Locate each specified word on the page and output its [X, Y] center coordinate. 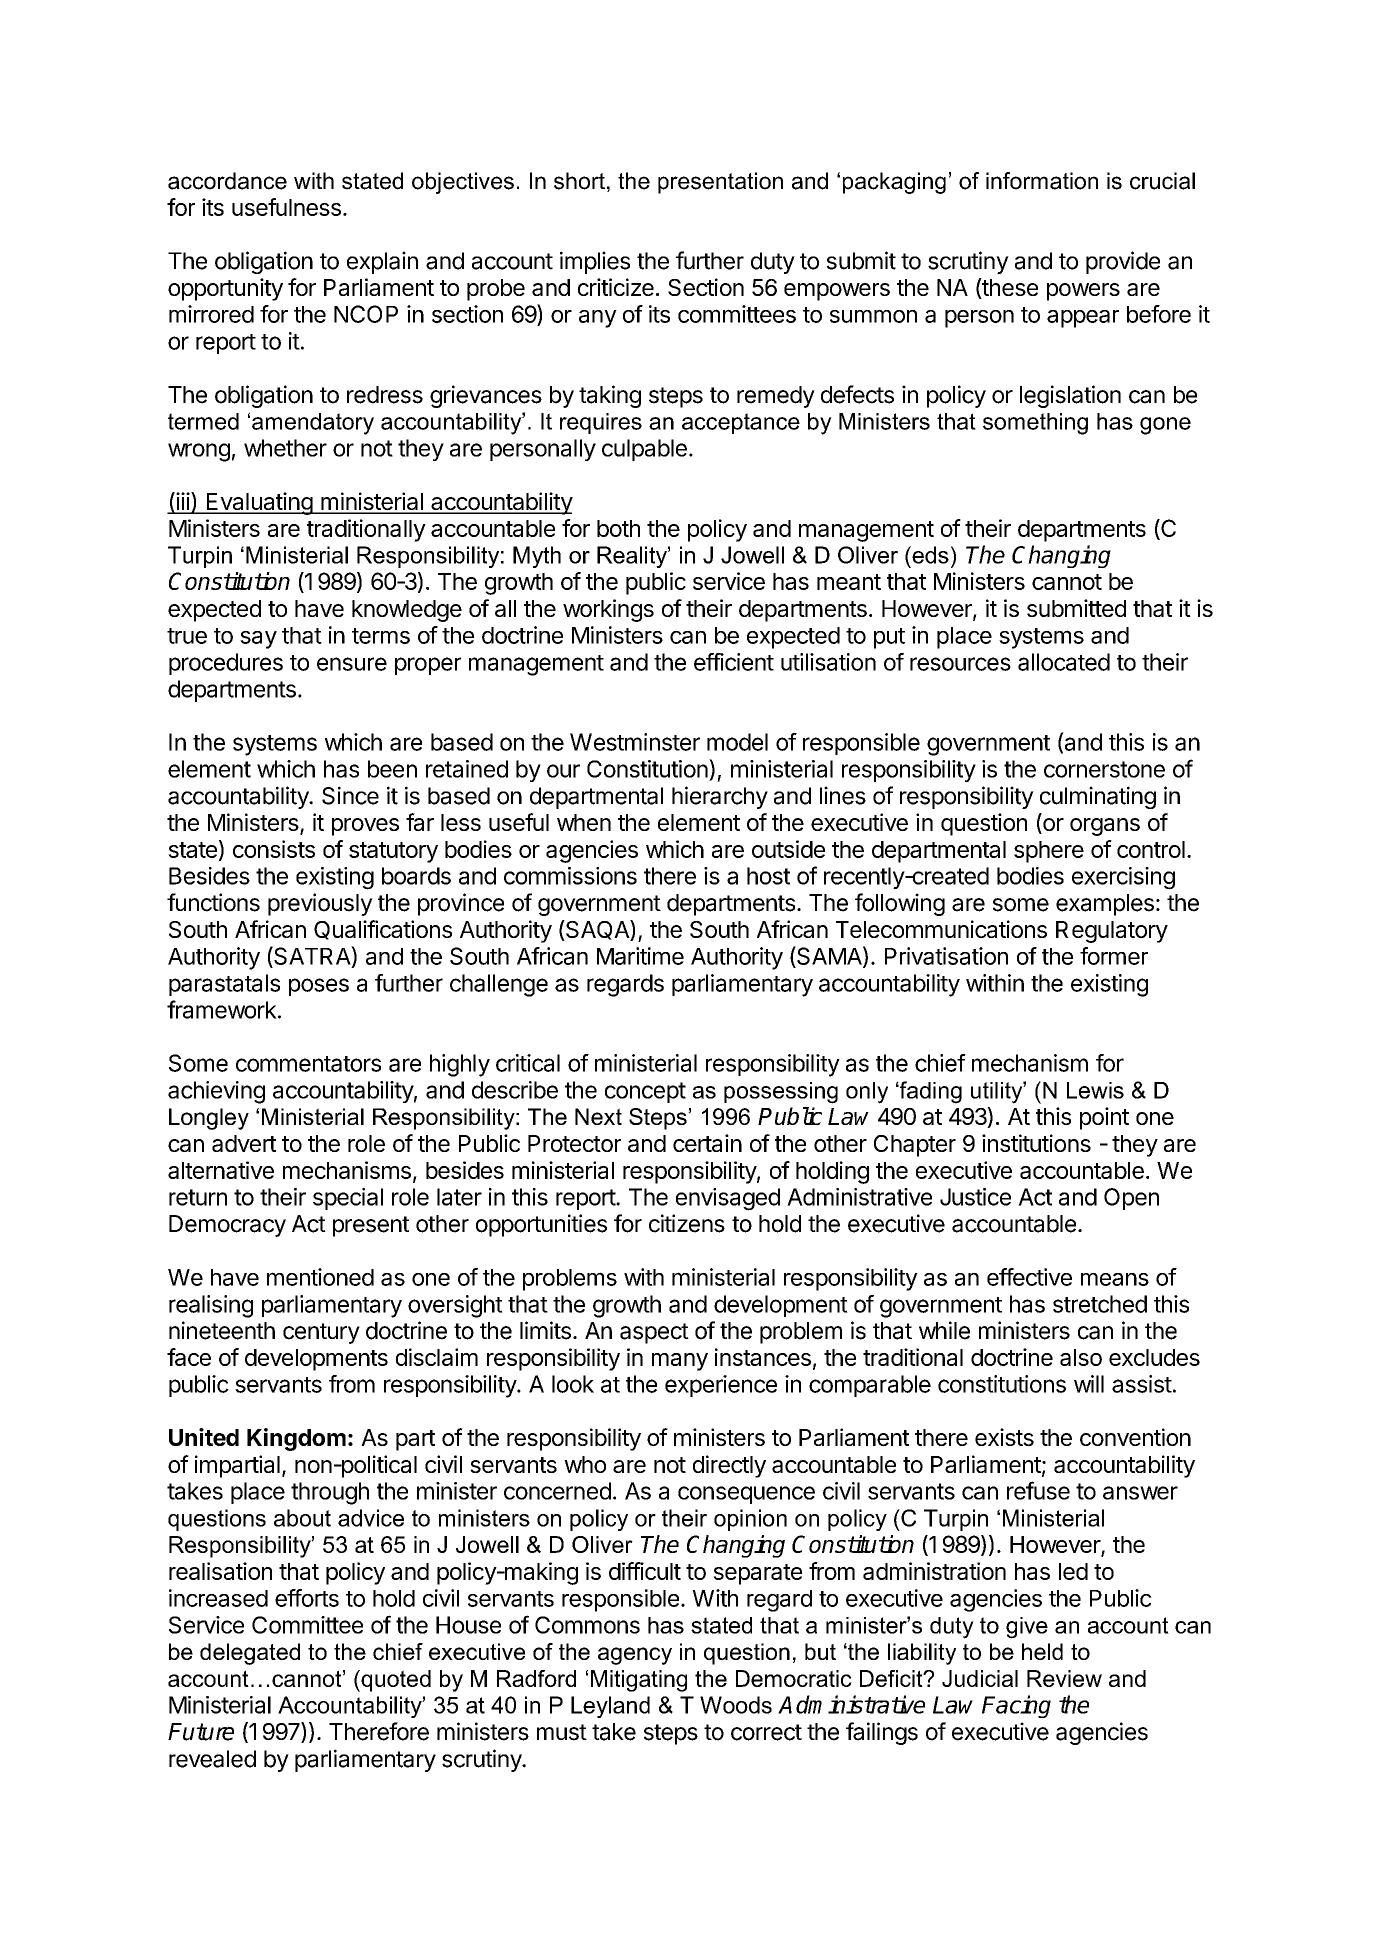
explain [382, 262]
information [1042, 181]
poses [319, 987]
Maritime [640, 956]
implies [595, 262]
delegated [250, 1654]
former [1114, 956]
